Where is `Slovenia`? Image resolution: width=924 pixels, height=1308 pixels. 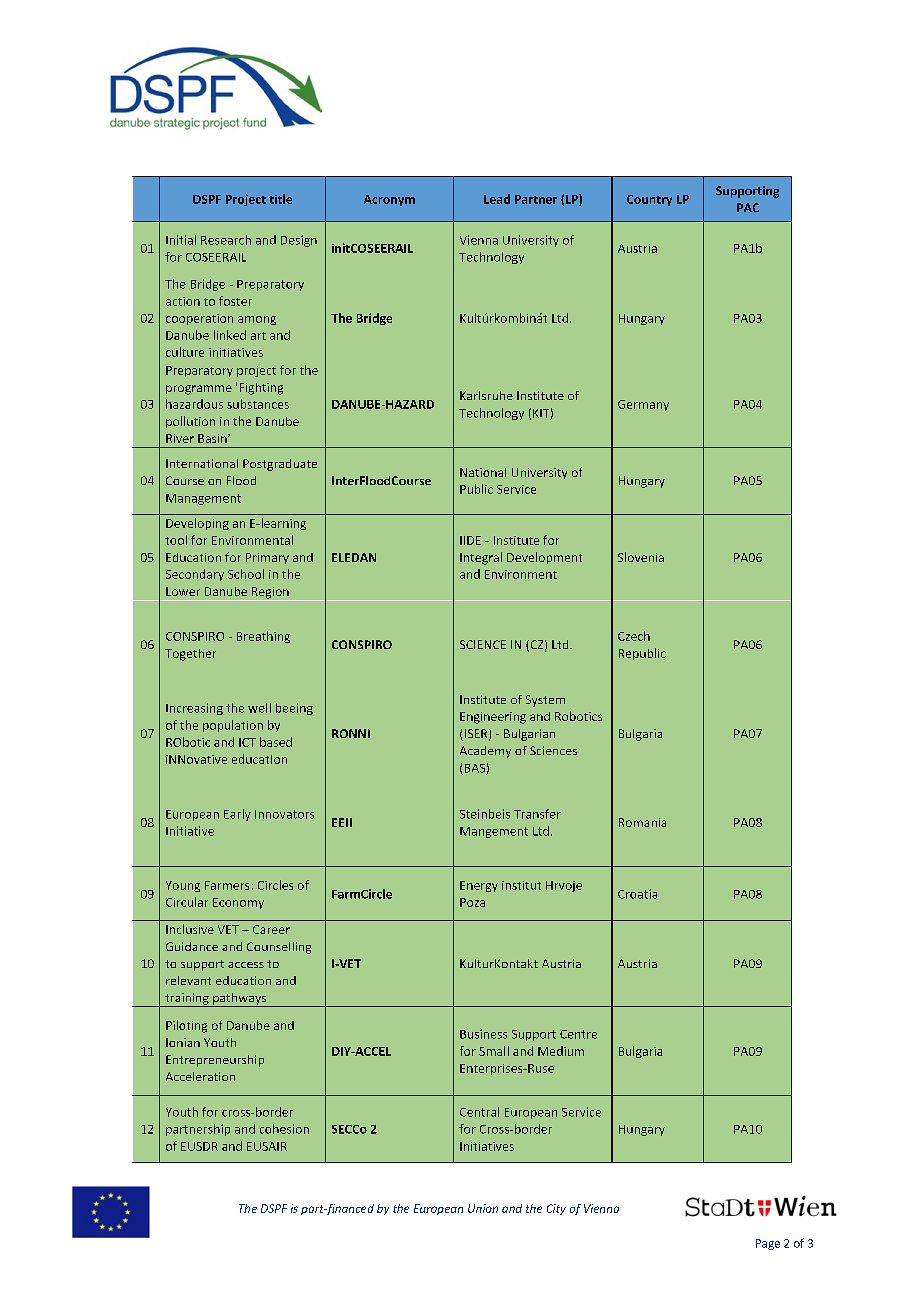
Slovenia is located at coordinates (641, 557).
